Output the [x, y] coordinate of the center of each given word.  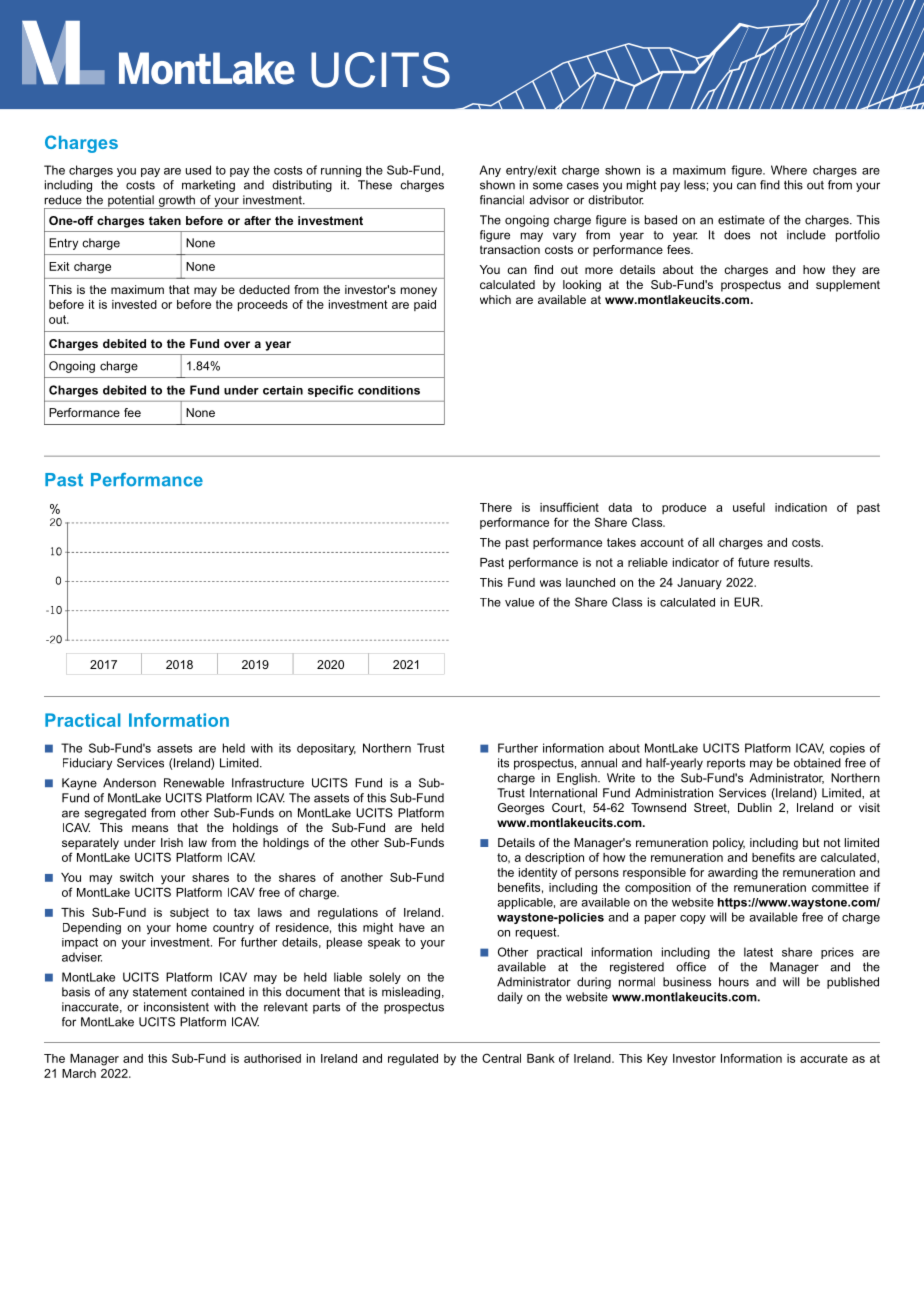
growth [176, 202]
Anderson [129, 783]
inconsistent [176, 1007]
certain [283, 390]
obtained [817, 763]
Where [789, 170]
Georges [521, 809]
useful [749, 507]
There [496, 507]
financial [502, 200]
